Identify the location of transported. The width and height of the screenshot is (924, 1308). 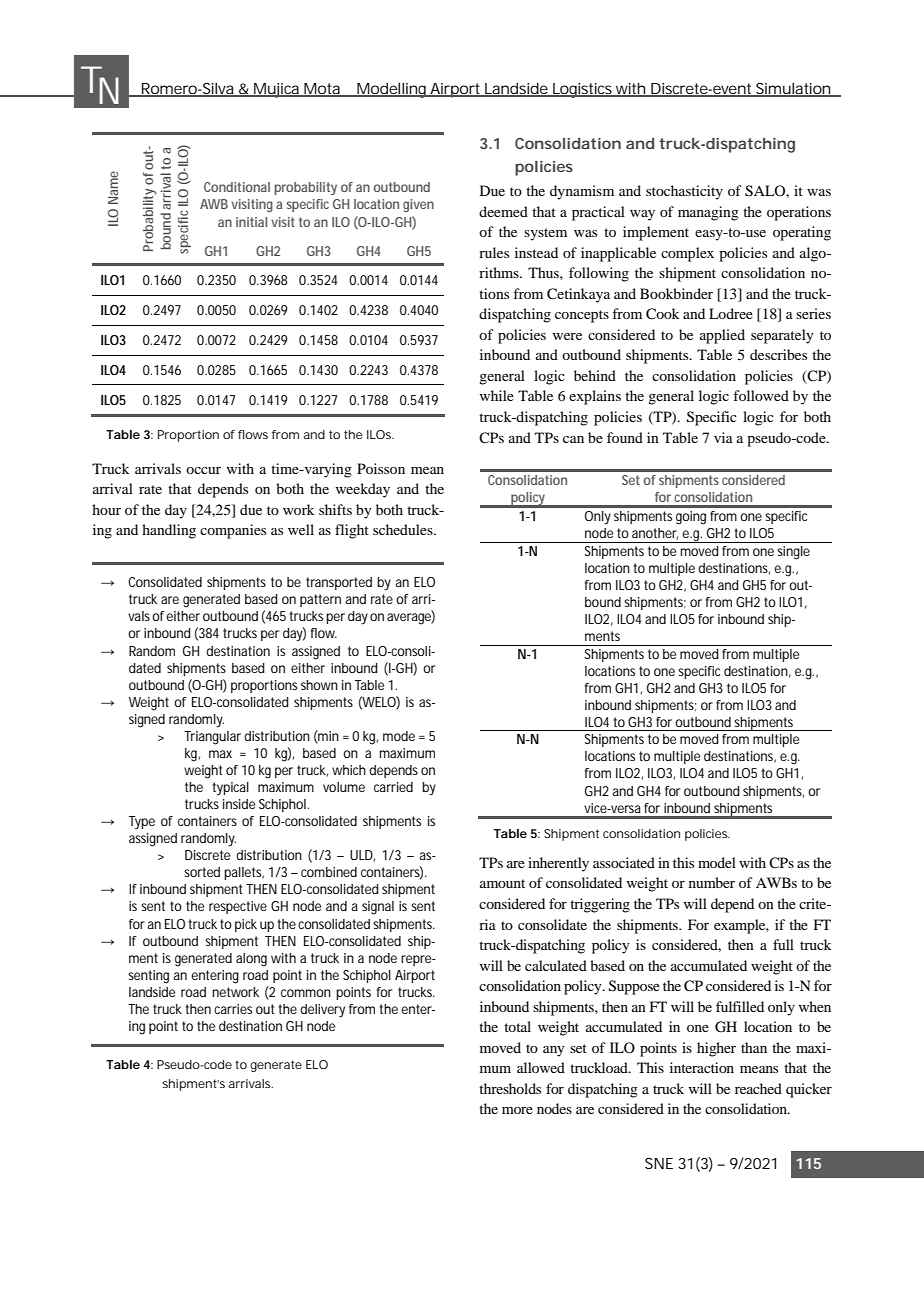
(339, 583).
